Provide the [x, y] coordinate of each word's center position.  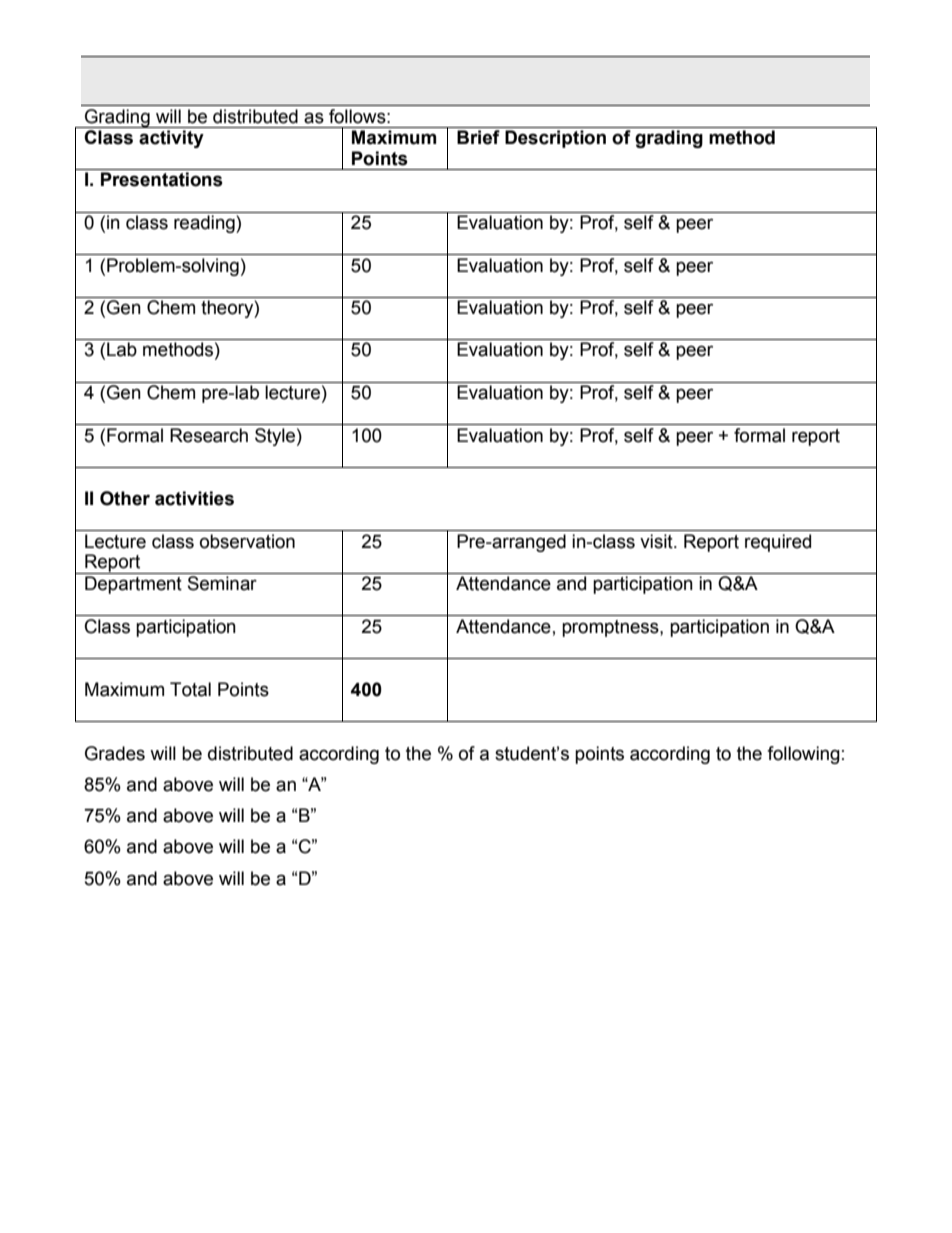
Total [190, 689]
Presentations [162, 179]
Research [209, 435]
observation [247, 541]
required [778, 543]
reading [205, 224]
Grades [115, 753]
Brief [478, 137]
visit [657, 541]
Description [555, 139]
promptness [611, 628]
